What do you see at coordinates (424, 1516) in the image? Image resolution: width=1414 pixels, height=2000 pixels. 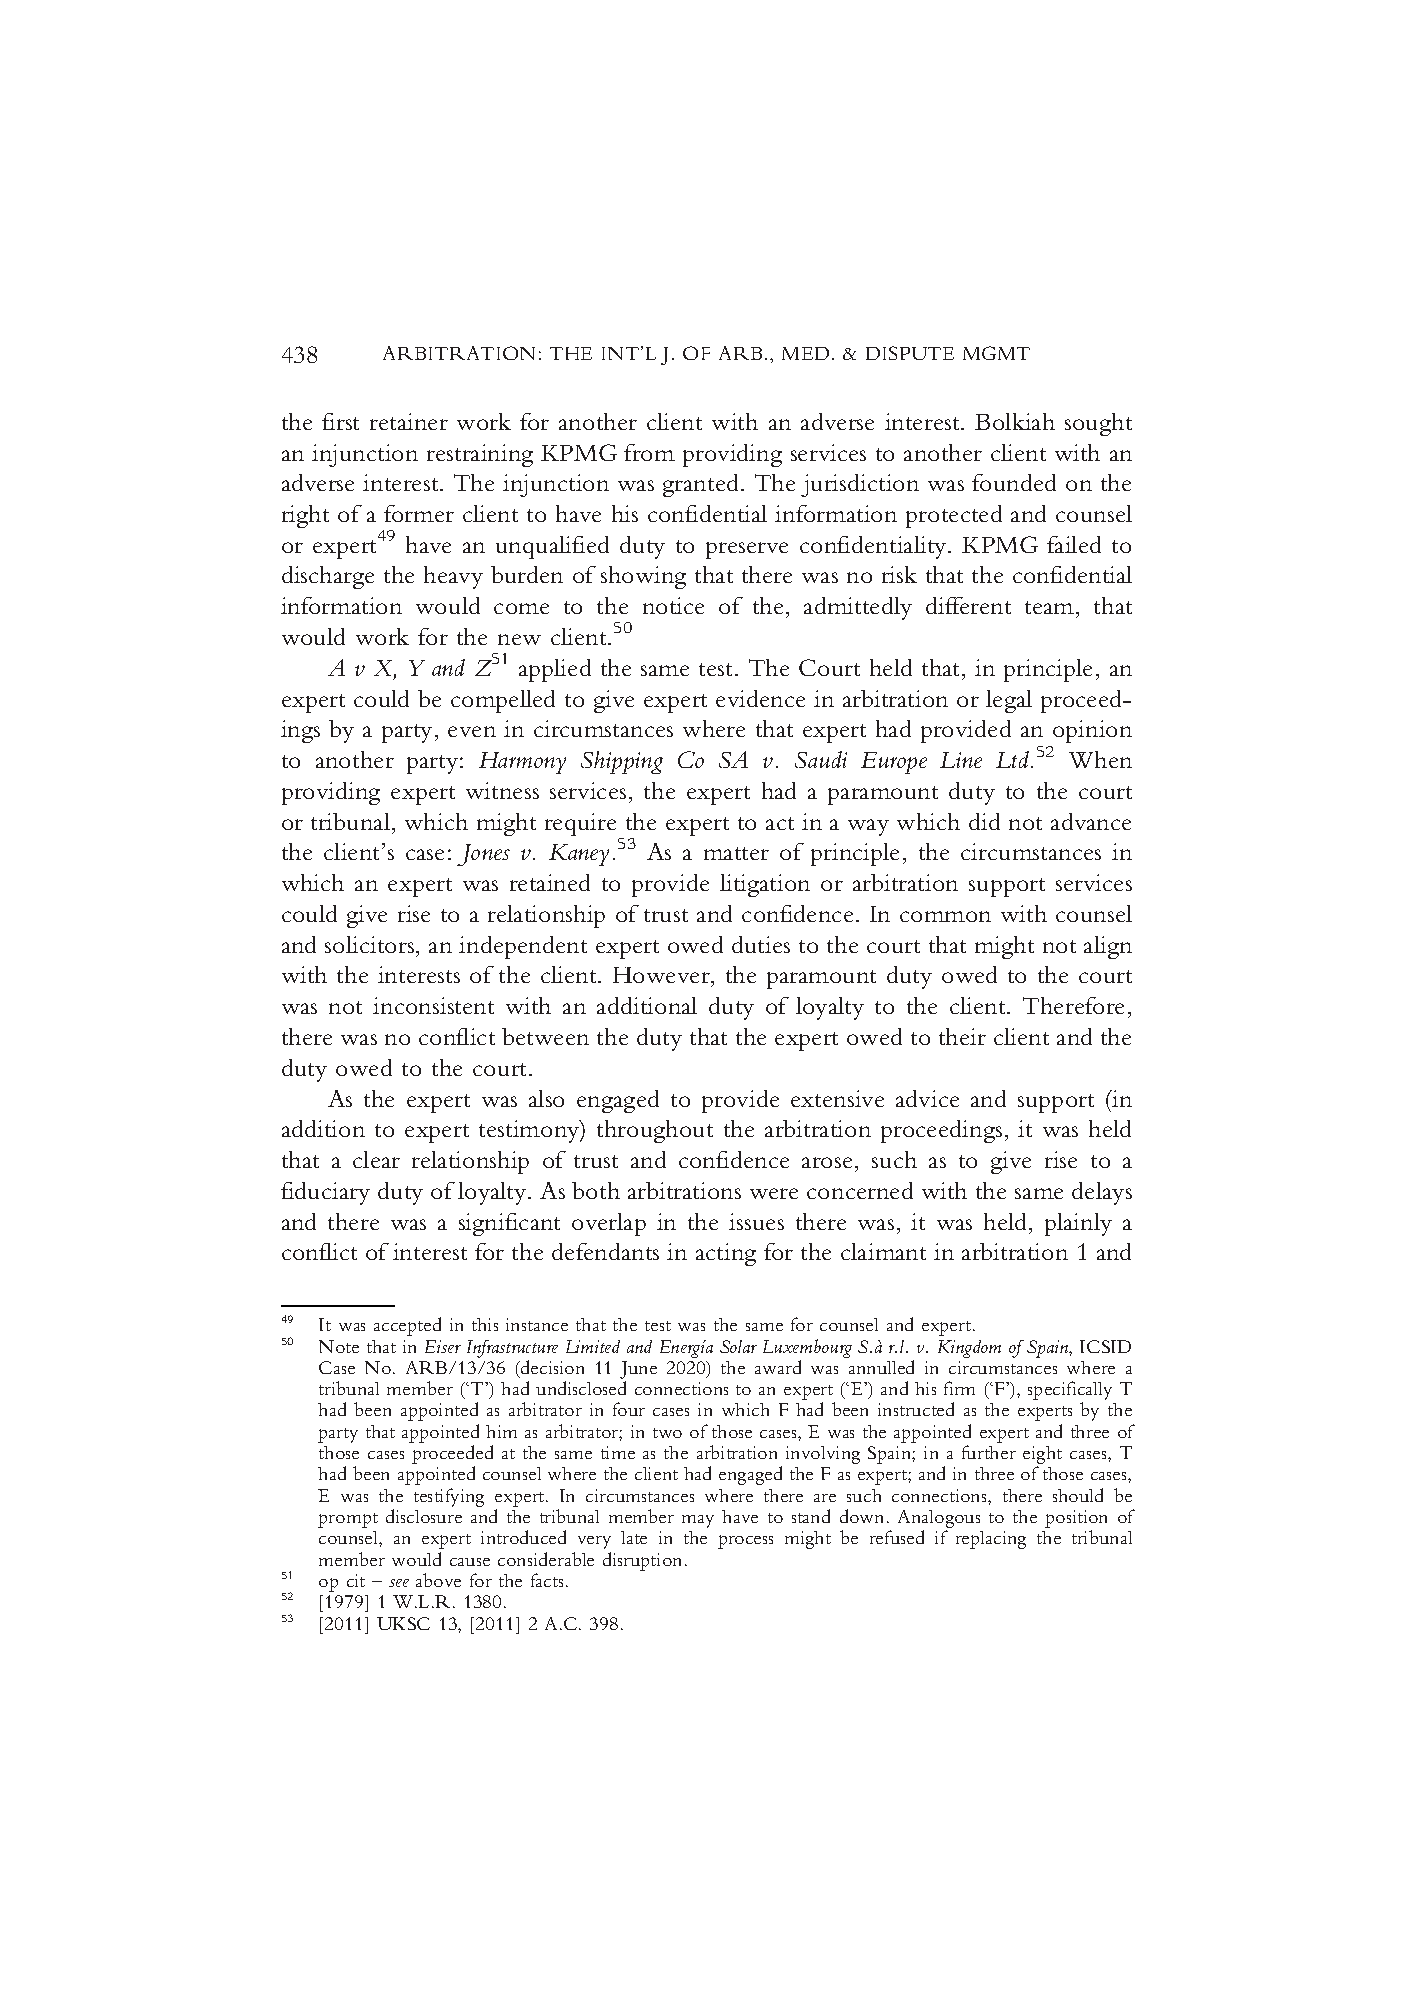 I see `disclosure` at bounding box center [424, 1516].
